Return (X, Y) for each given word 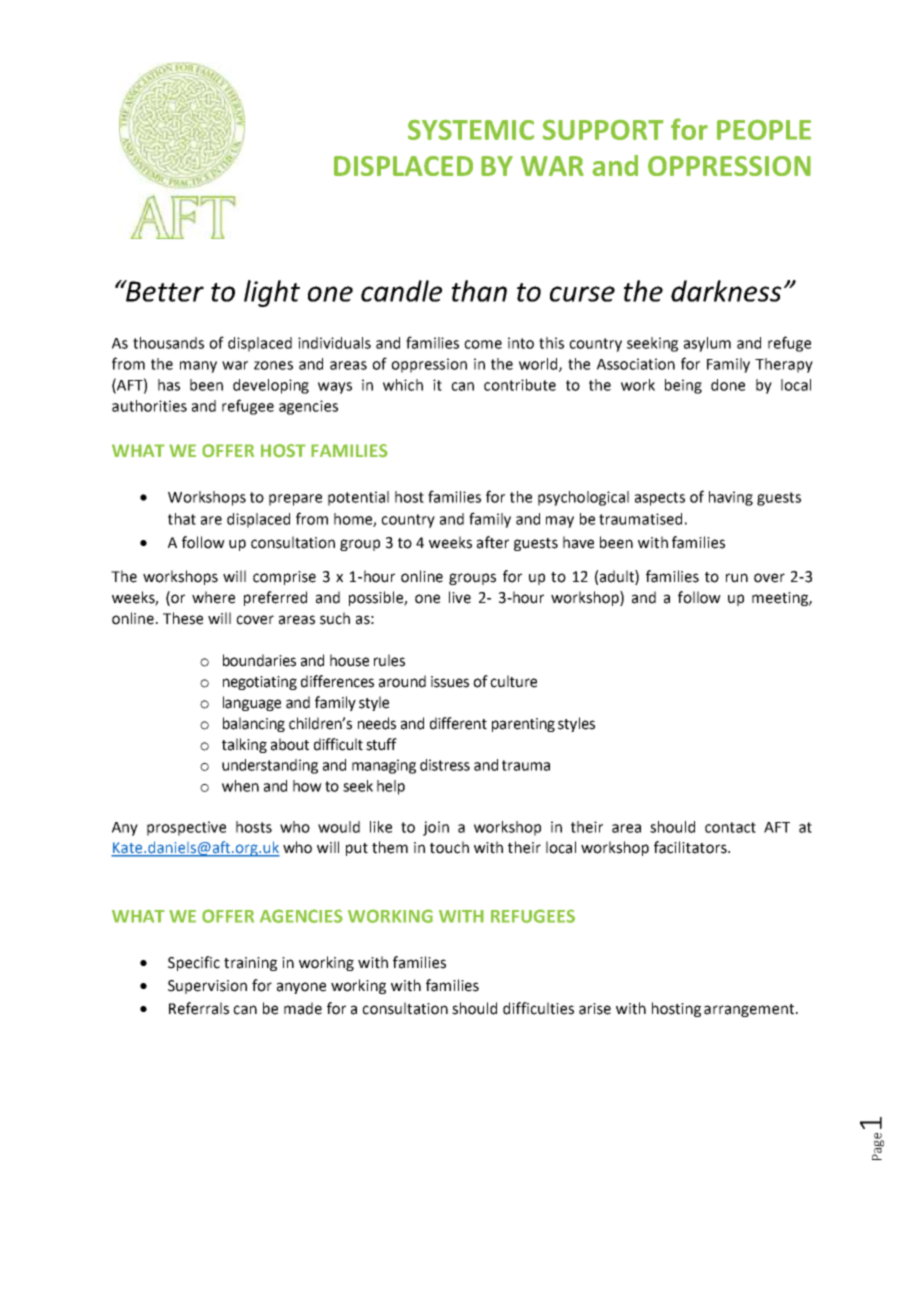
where (213, 597)
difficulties (538, 1008)
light (272, 293)
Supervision (207, 987)
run (737, 578)
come (483, 344)
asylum (707, 344)
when (240, 786)
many (198, 367)
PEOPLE (764, 129)
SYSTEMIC (471, 129)
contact (730, 827)
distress (445, 765)
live (460, 597)
